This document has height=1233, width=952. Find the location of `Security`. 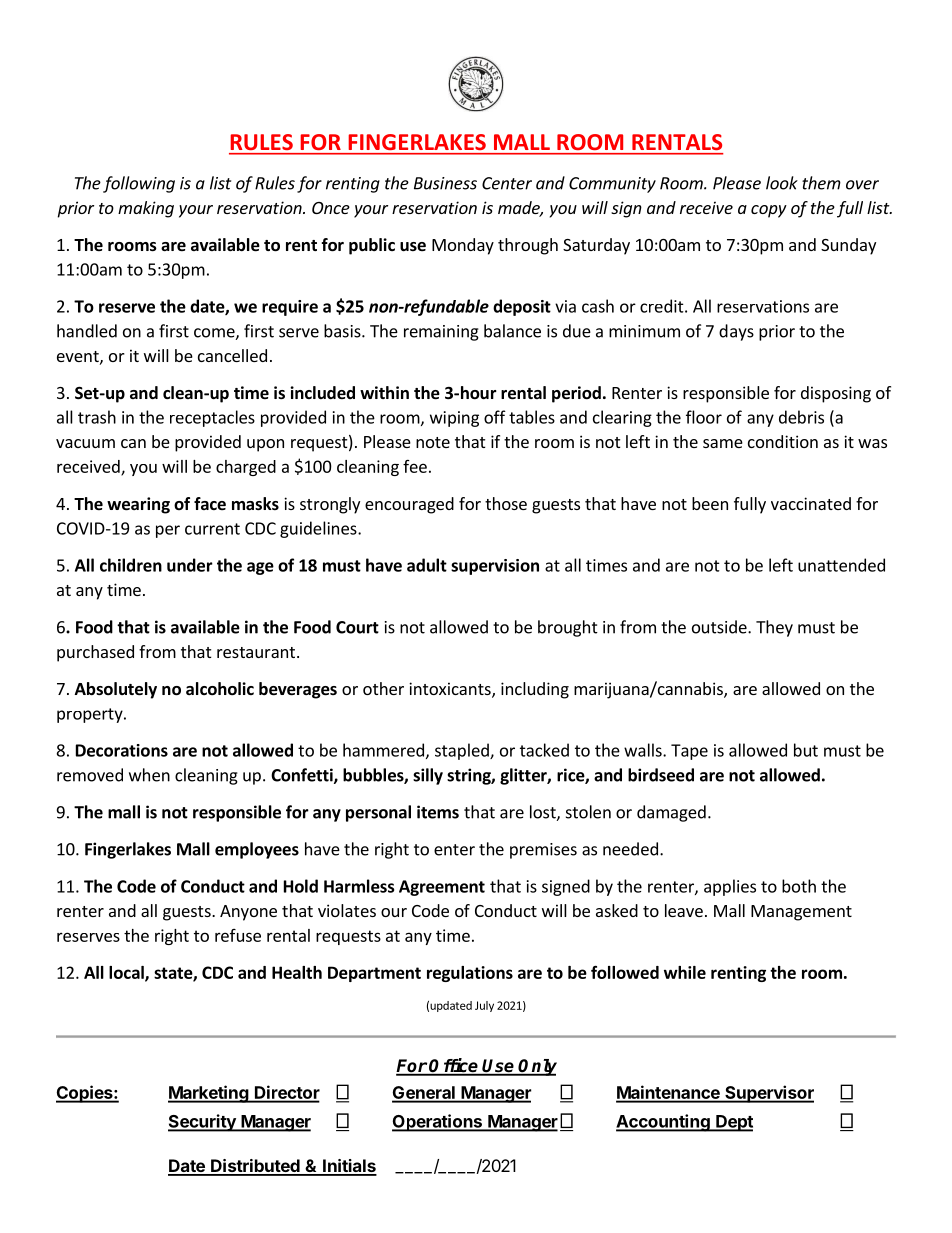

Security is located at coordinates (203, 1123).
